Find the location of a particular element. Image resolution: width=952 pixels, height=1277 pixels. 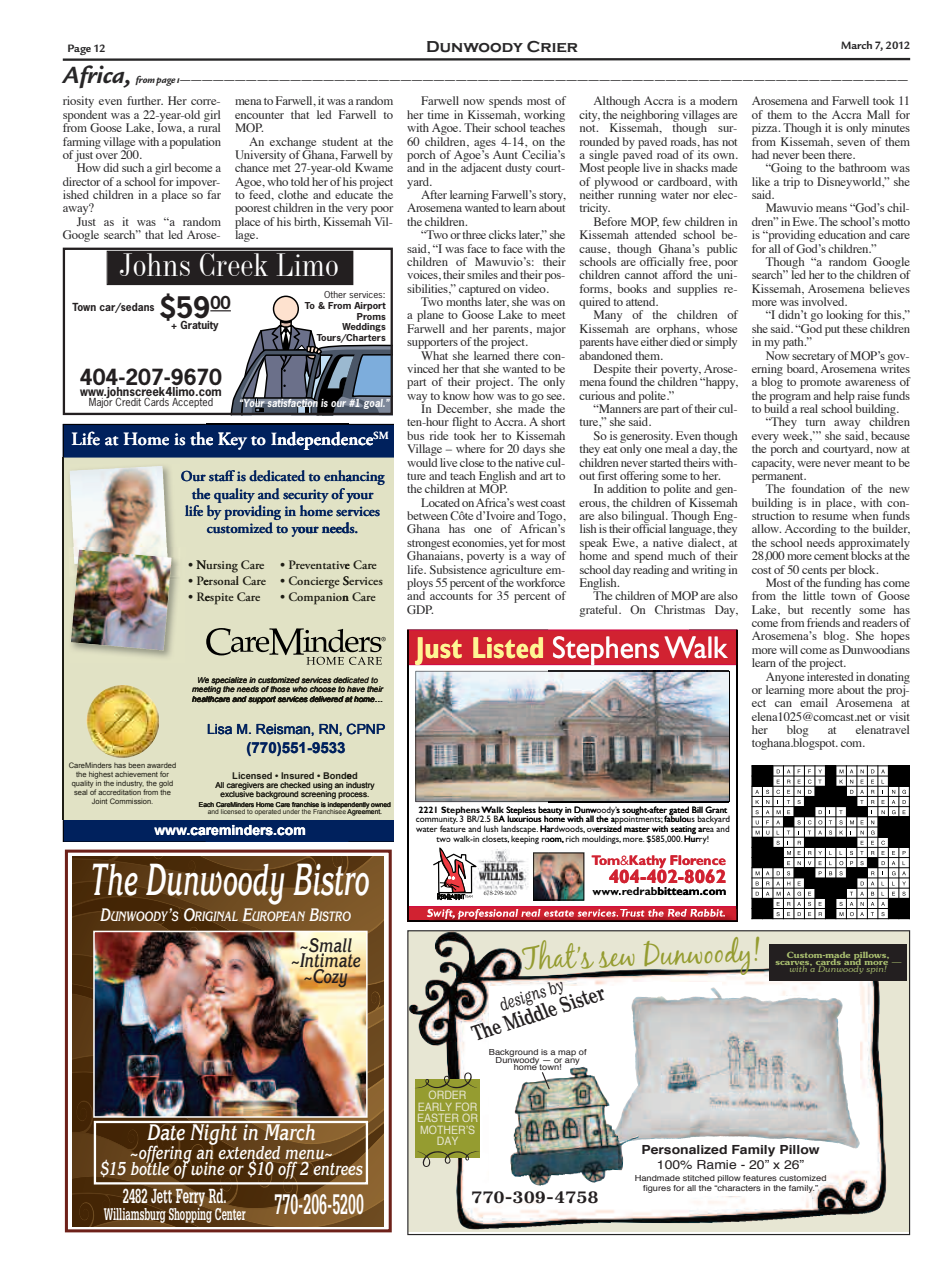

visit is located at coordinates (899, 716).
